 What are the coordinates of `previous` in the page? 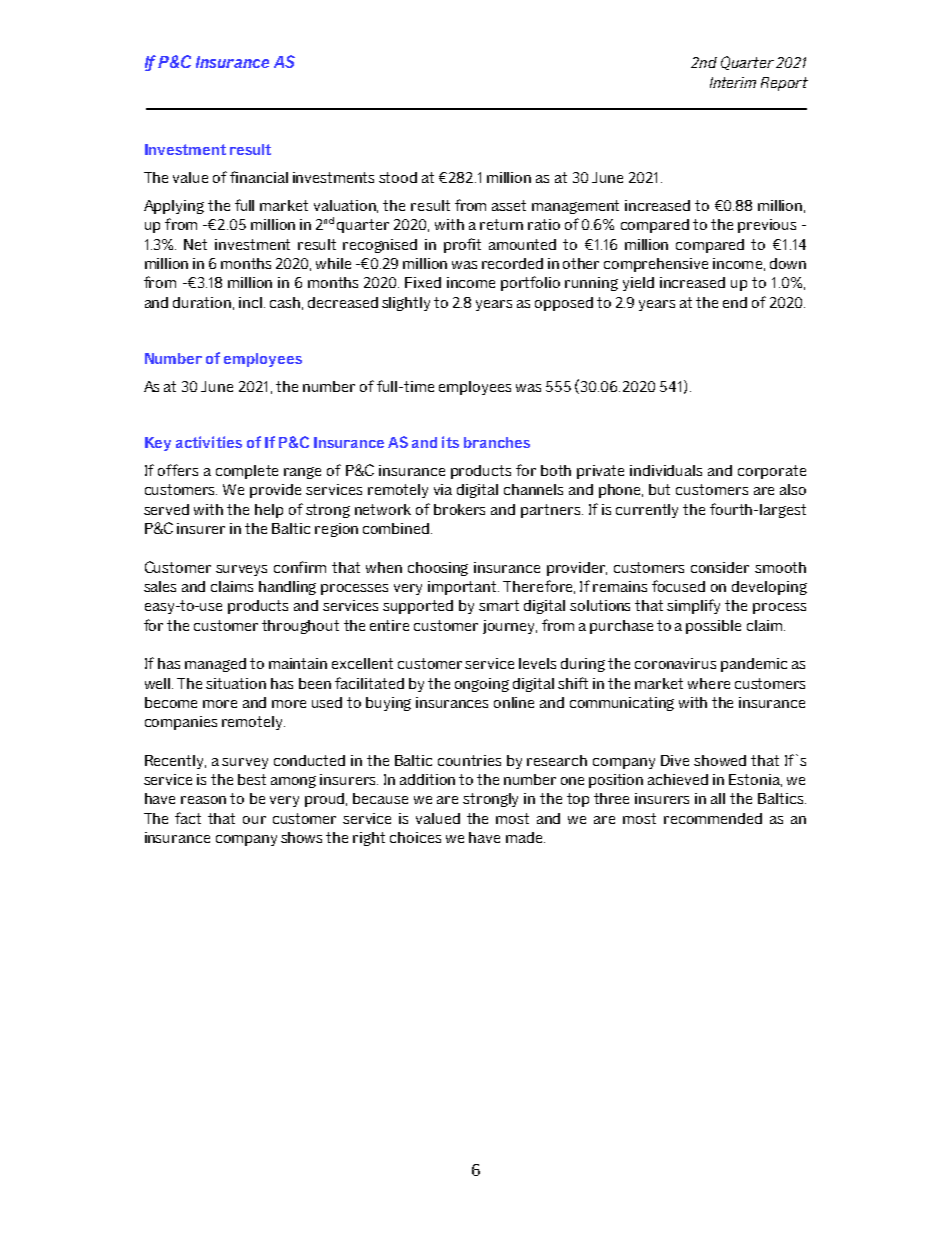 It's located at (767, 226).
